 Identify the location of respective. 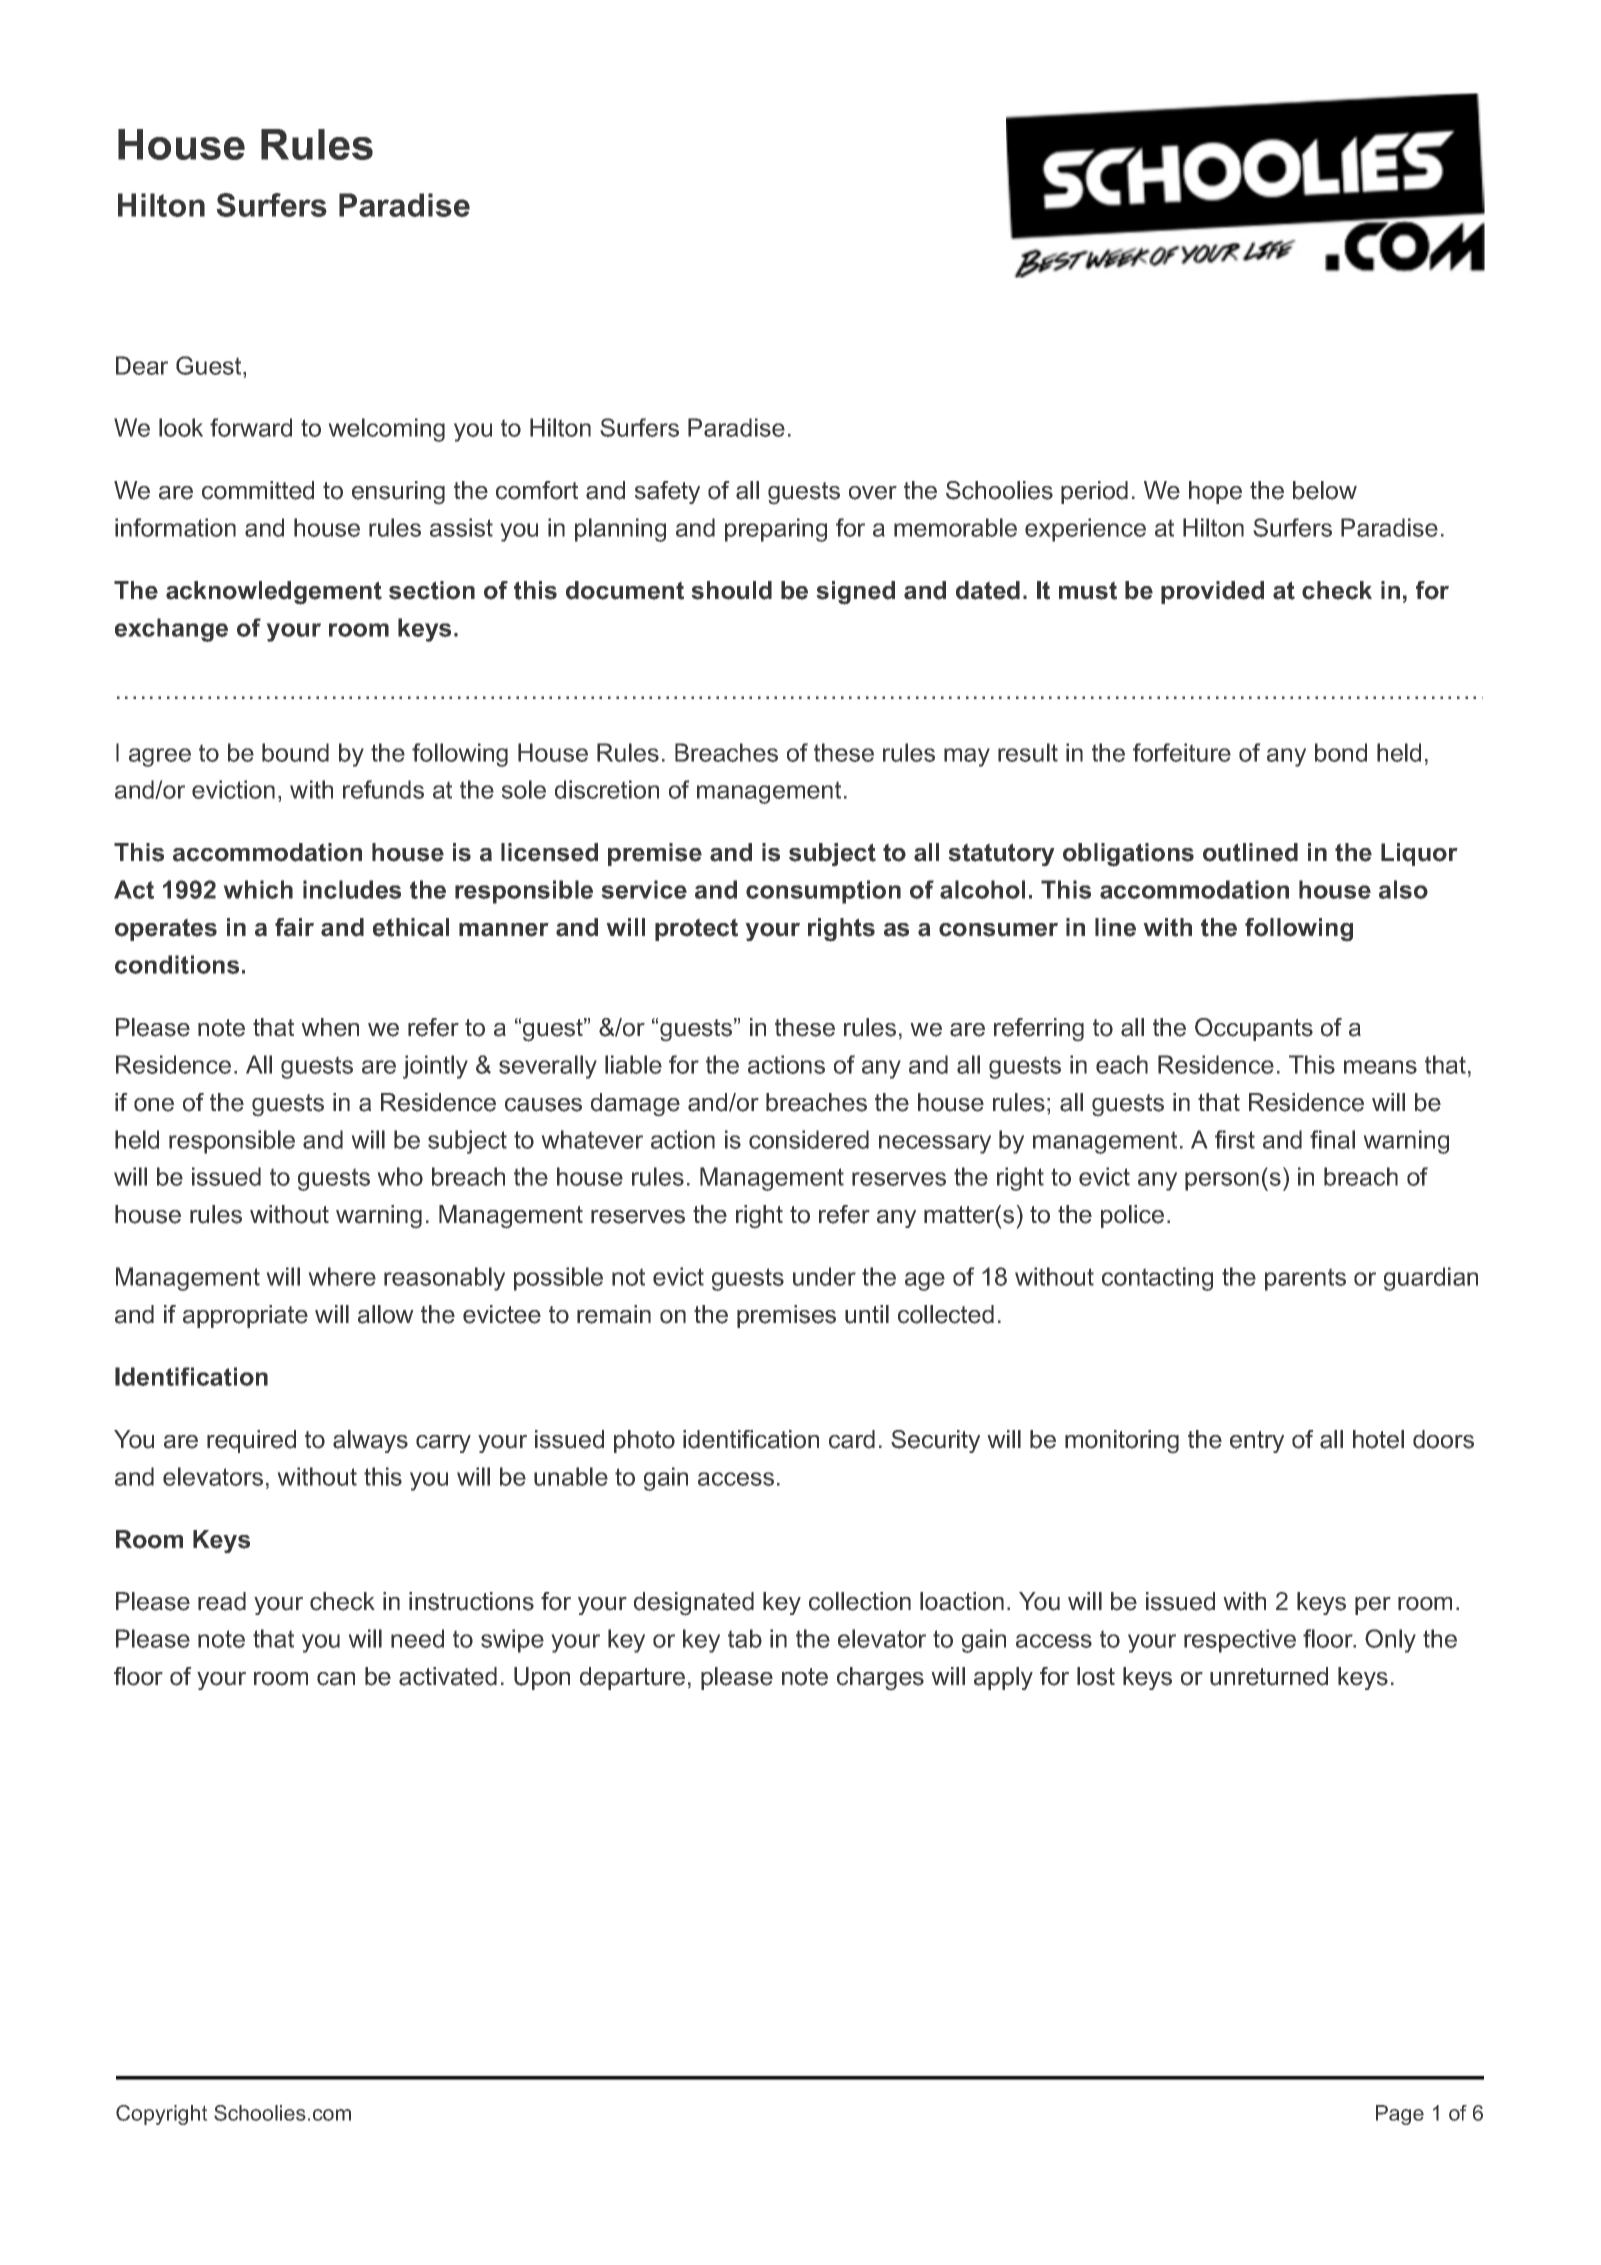
(1240, 1641).
